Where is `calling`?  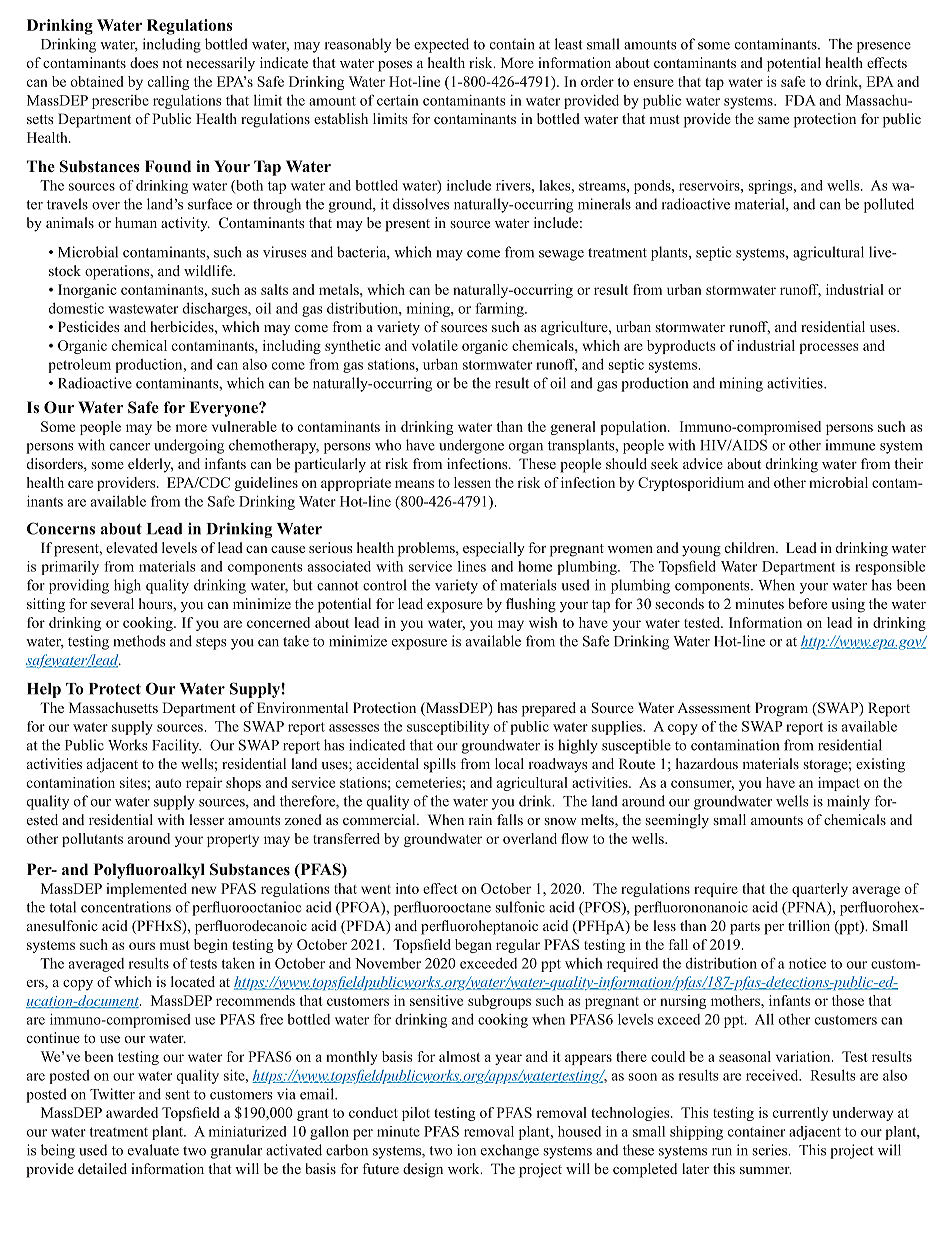
calling is located at coordinates (168, 83).
